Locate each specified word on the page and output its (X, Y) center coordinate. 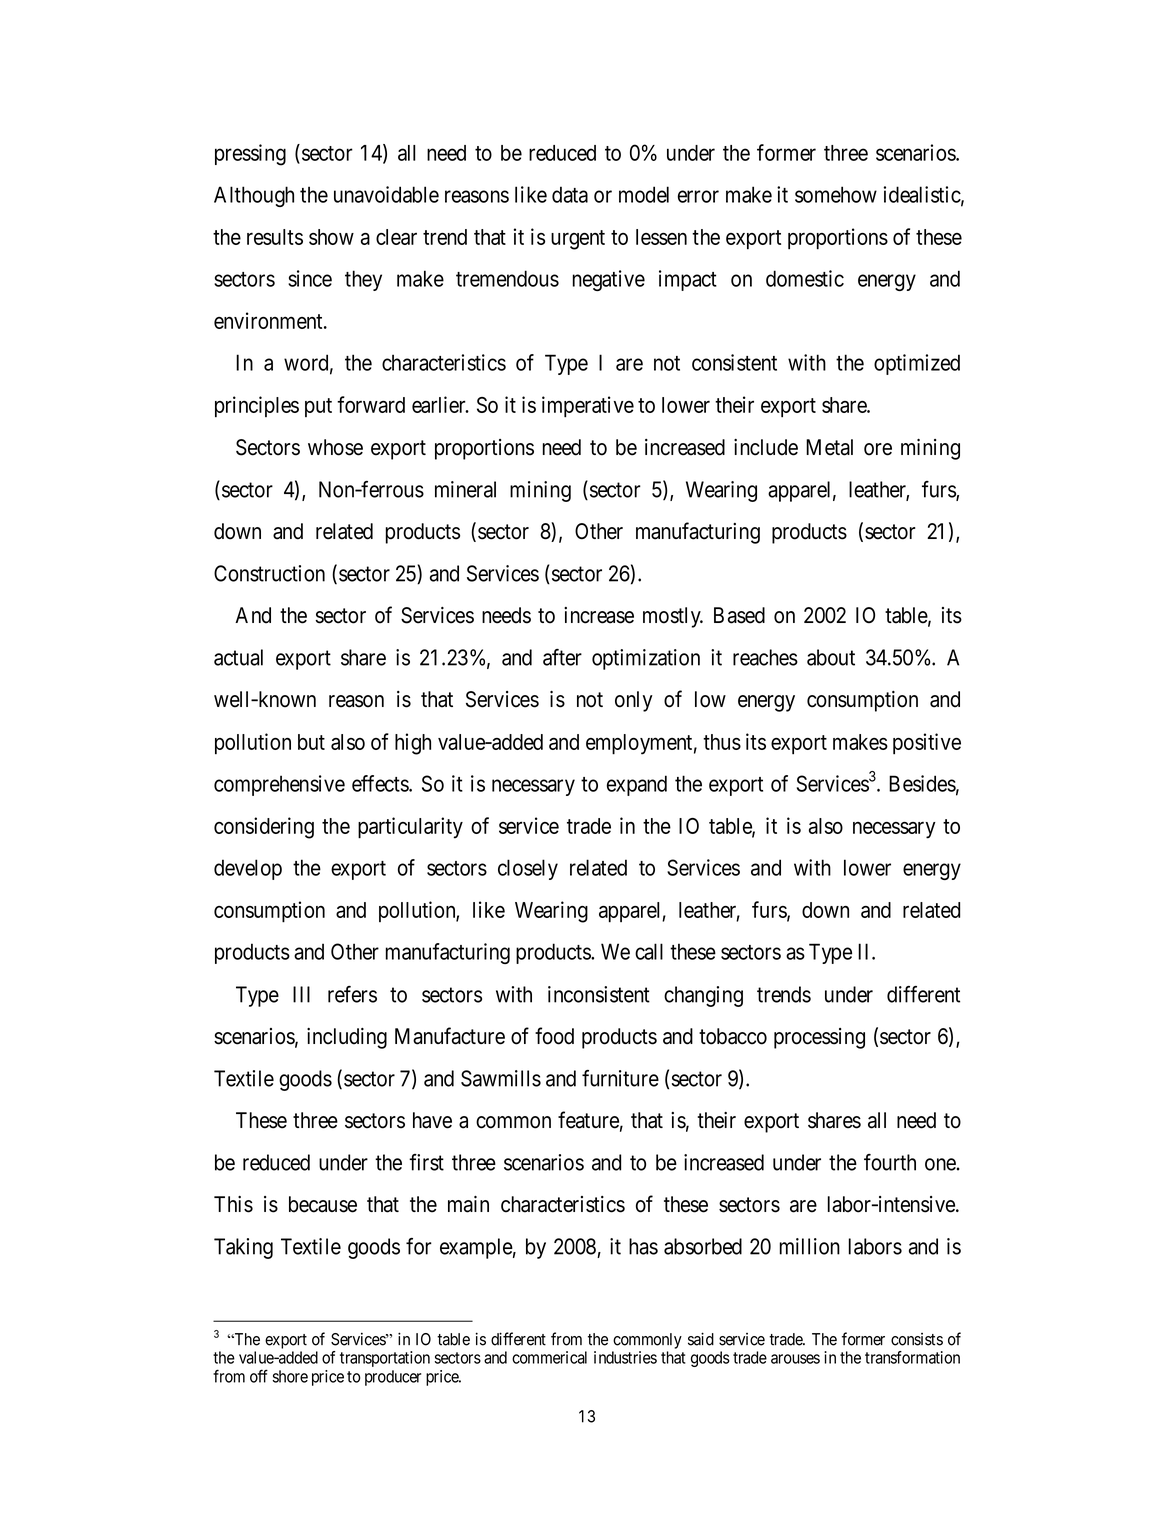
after (562, 657)
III (301, 994)
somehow (836, 194)
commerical (549, 1357)
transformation (912, 1357)
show (331, 237)
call (649, 951)
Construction (269, 573)
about (831, 657)
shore (290, 1376)
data (570, 194)
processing (819, 1038)
